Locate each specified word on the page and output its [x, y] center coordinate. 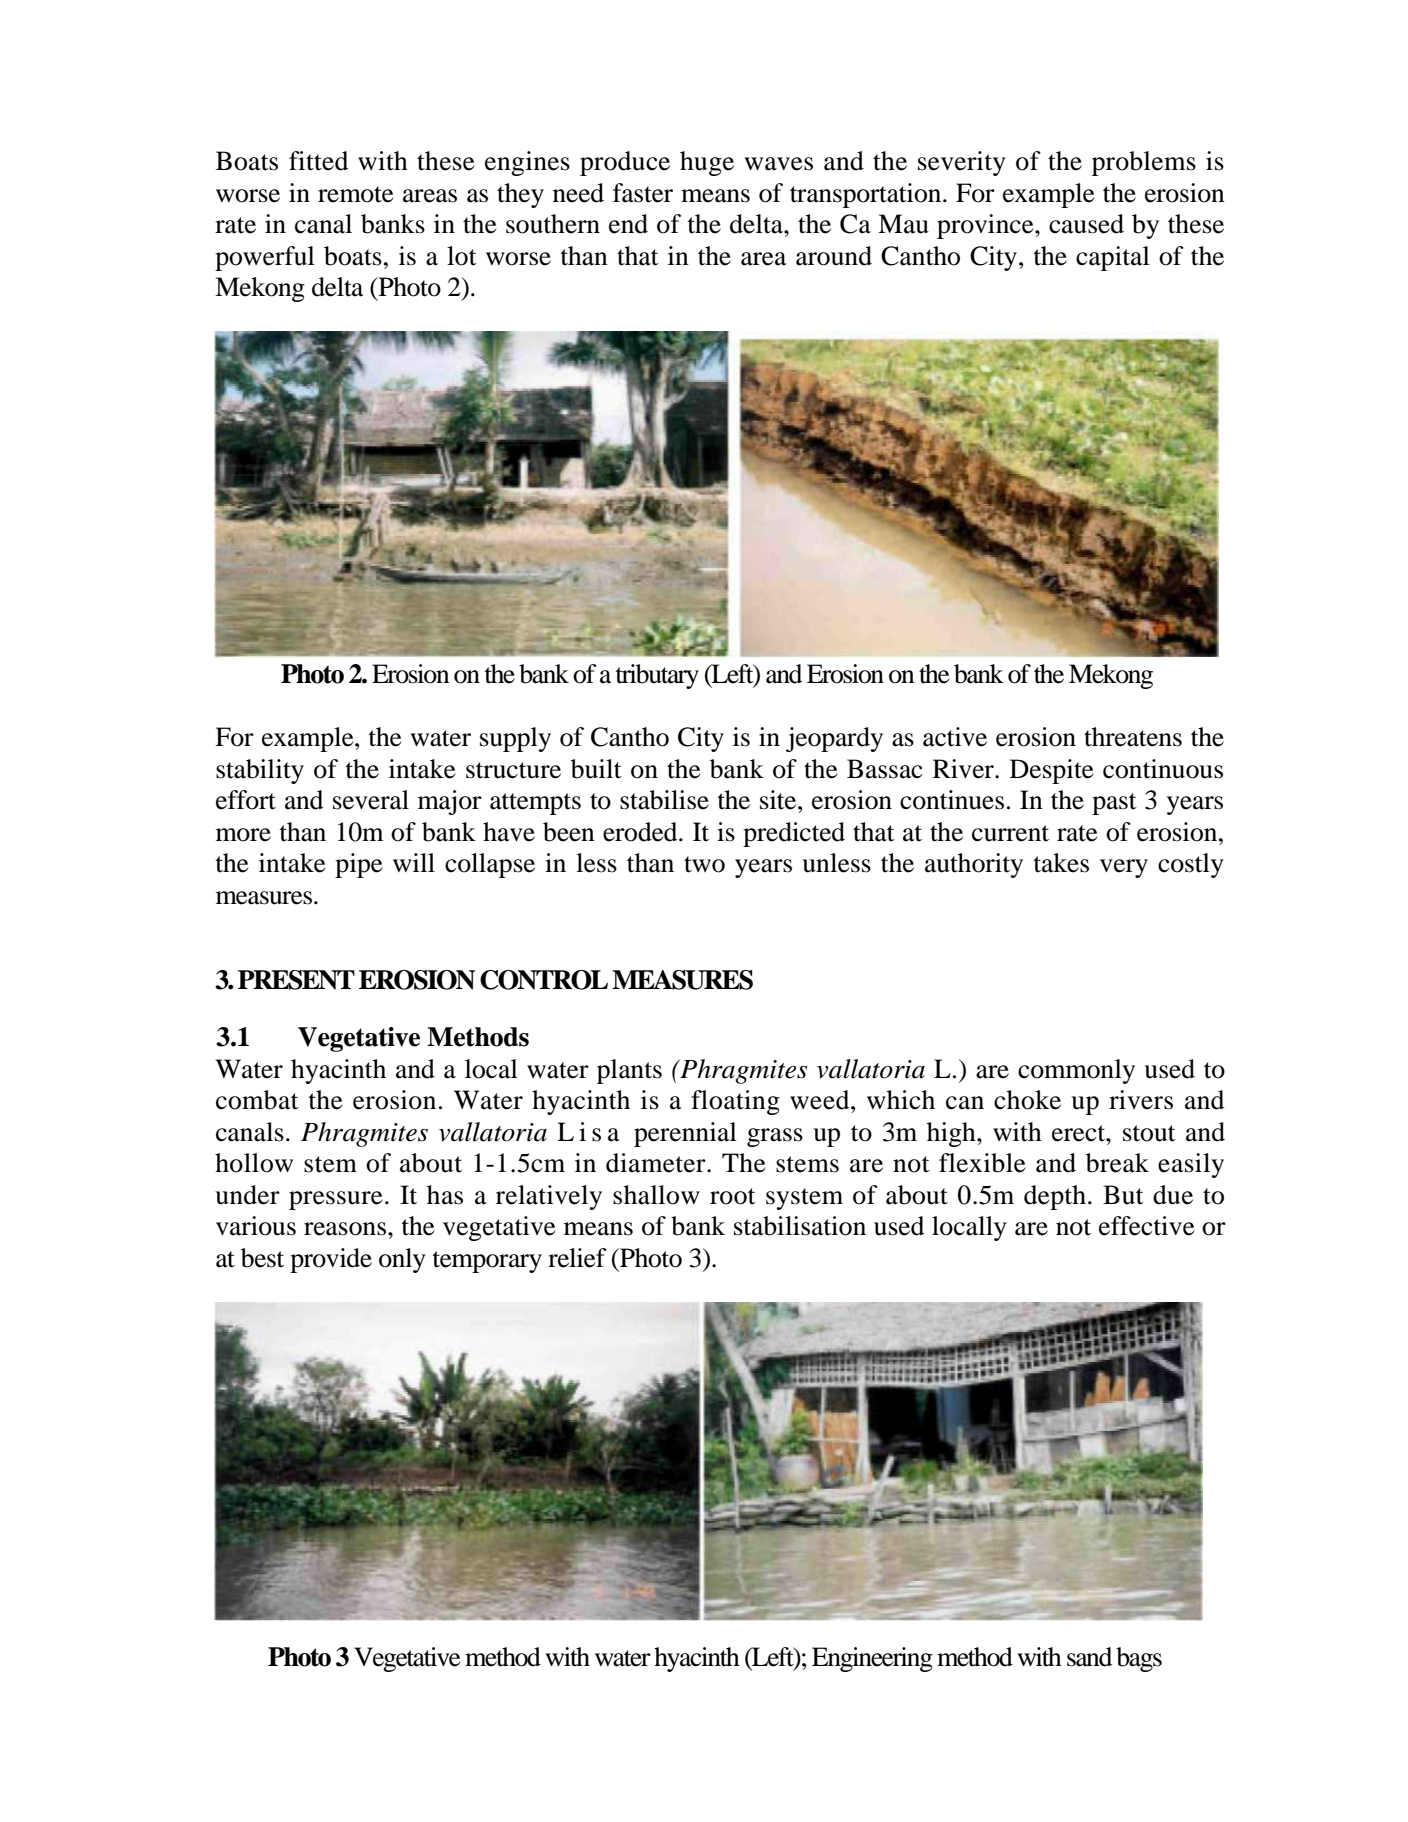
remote [355, 194]
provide [331, 1260]
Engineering [872, 1659]
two [704, 864]
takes [1061, 863]
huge [707, 163]
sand [1089, 1657]
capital [1113, 258]
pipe [358, 865]
